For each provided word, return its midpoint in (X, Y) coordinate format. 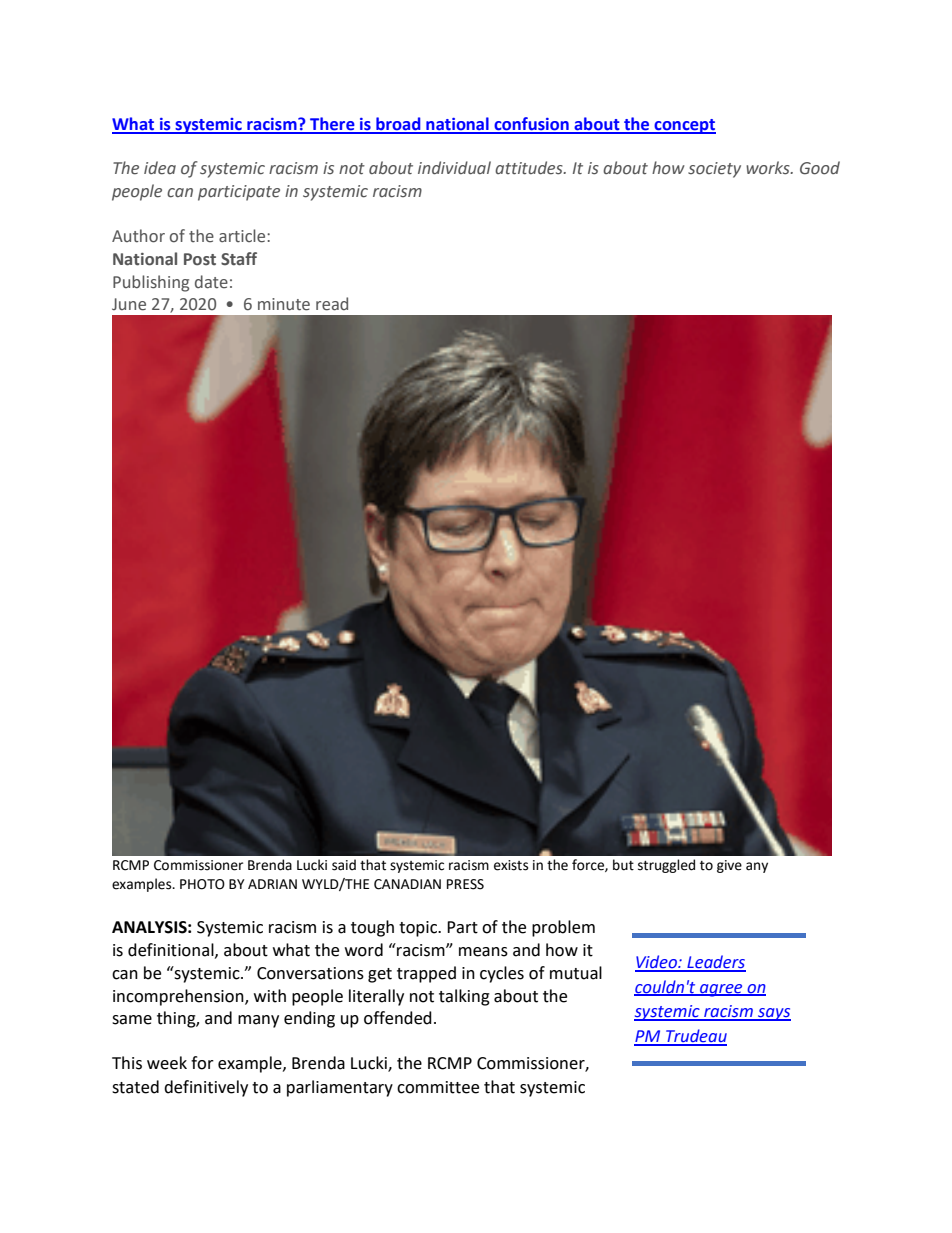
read (332, 304)
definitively (206, 1088)
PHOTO (202, 884)
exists (511, 865)
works (769, 168)
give (729, 866)
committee (438, 1087)
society (714, 170)
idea (160, 168)
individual (454, 167)
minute (284, 304)
